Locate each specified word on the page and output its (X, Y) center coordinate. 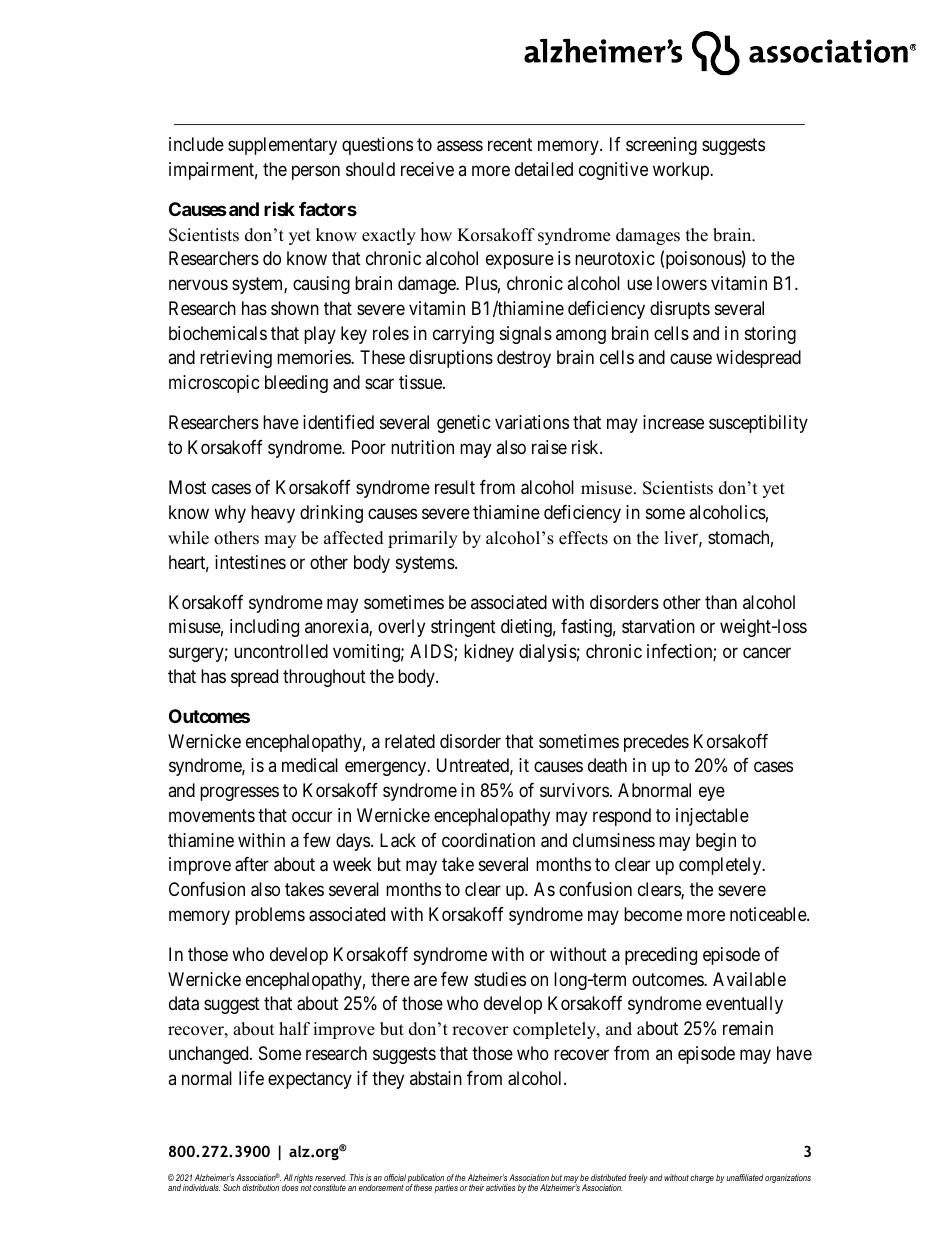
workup (682, 171)
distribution (260, 1187)
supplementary (282, 146)
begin (716, 842)
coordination (488, 840)
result (455, 487)
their (476, 1187)
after (252, 864)
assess (460, 146)
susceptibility (758, 424)
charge (702, 1178)
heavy (273, 514)
